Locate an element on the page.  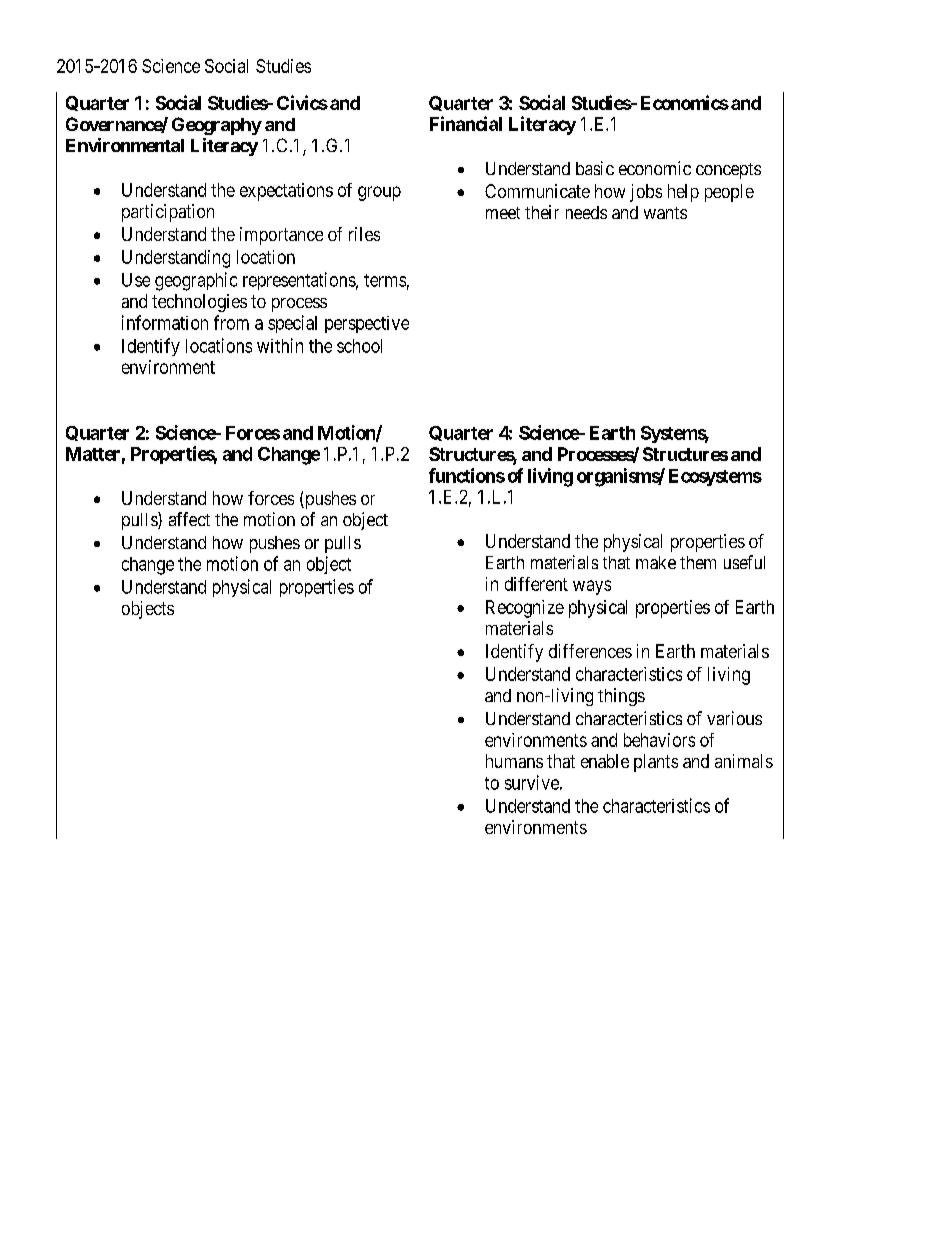
Geography is located at coordinates (217, 126).
